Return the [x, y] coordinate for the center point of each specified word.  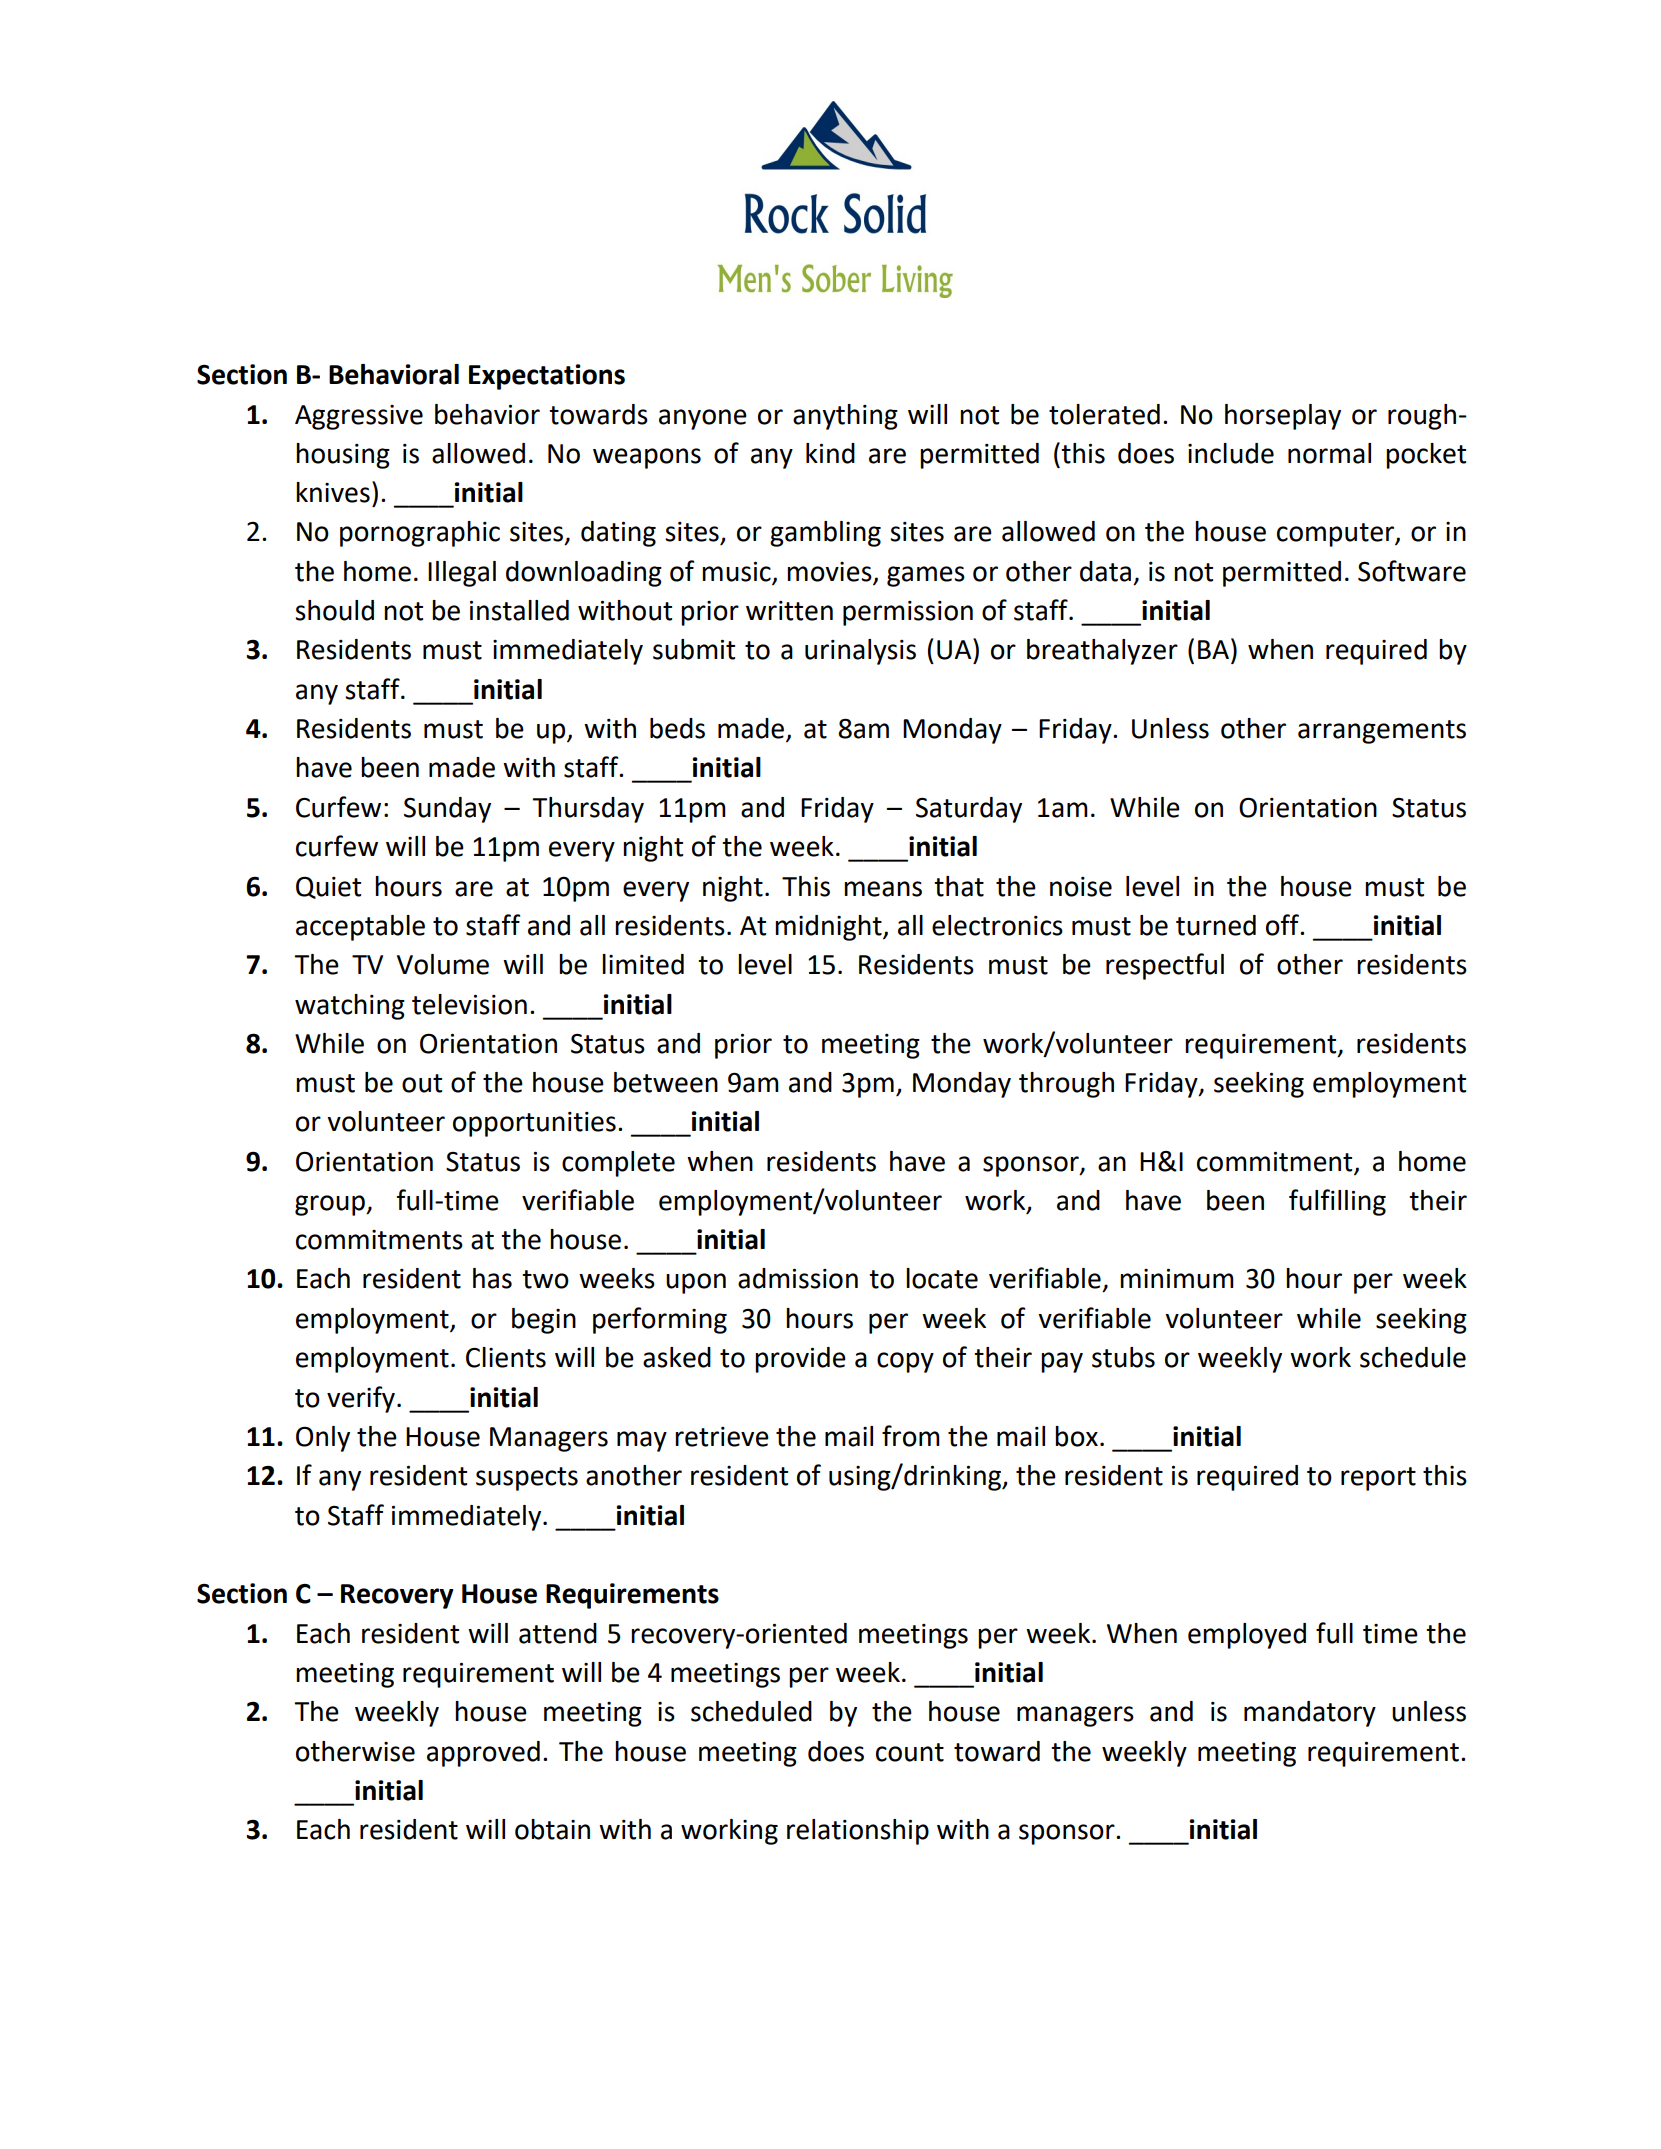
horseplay [1283, 417]
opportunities [534, 1124]
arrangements [1382, 732]
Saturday [969, 810]
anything [845, 417]
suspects [527, 1479]
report [1378, 1479]
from [911, 1436]
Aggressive [359, 417]
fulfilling [1337, 1202]
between [666, 1082]
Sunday [447, 810]
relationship [858, 1832]
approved [483, 1754]
